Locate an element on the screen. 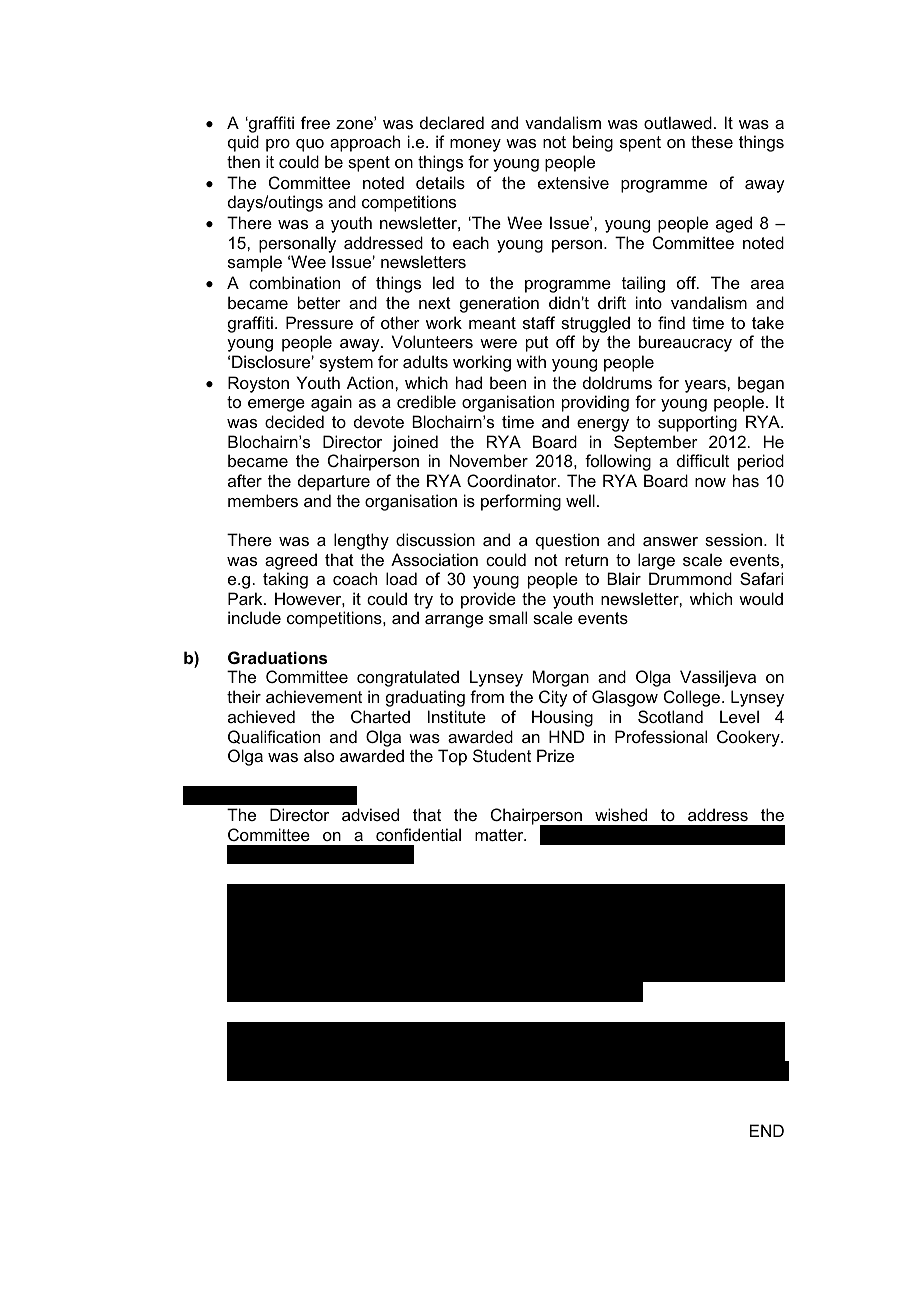 The height and width of the screenshot is (1308, 924). these is located at coordinates (712, 141).
